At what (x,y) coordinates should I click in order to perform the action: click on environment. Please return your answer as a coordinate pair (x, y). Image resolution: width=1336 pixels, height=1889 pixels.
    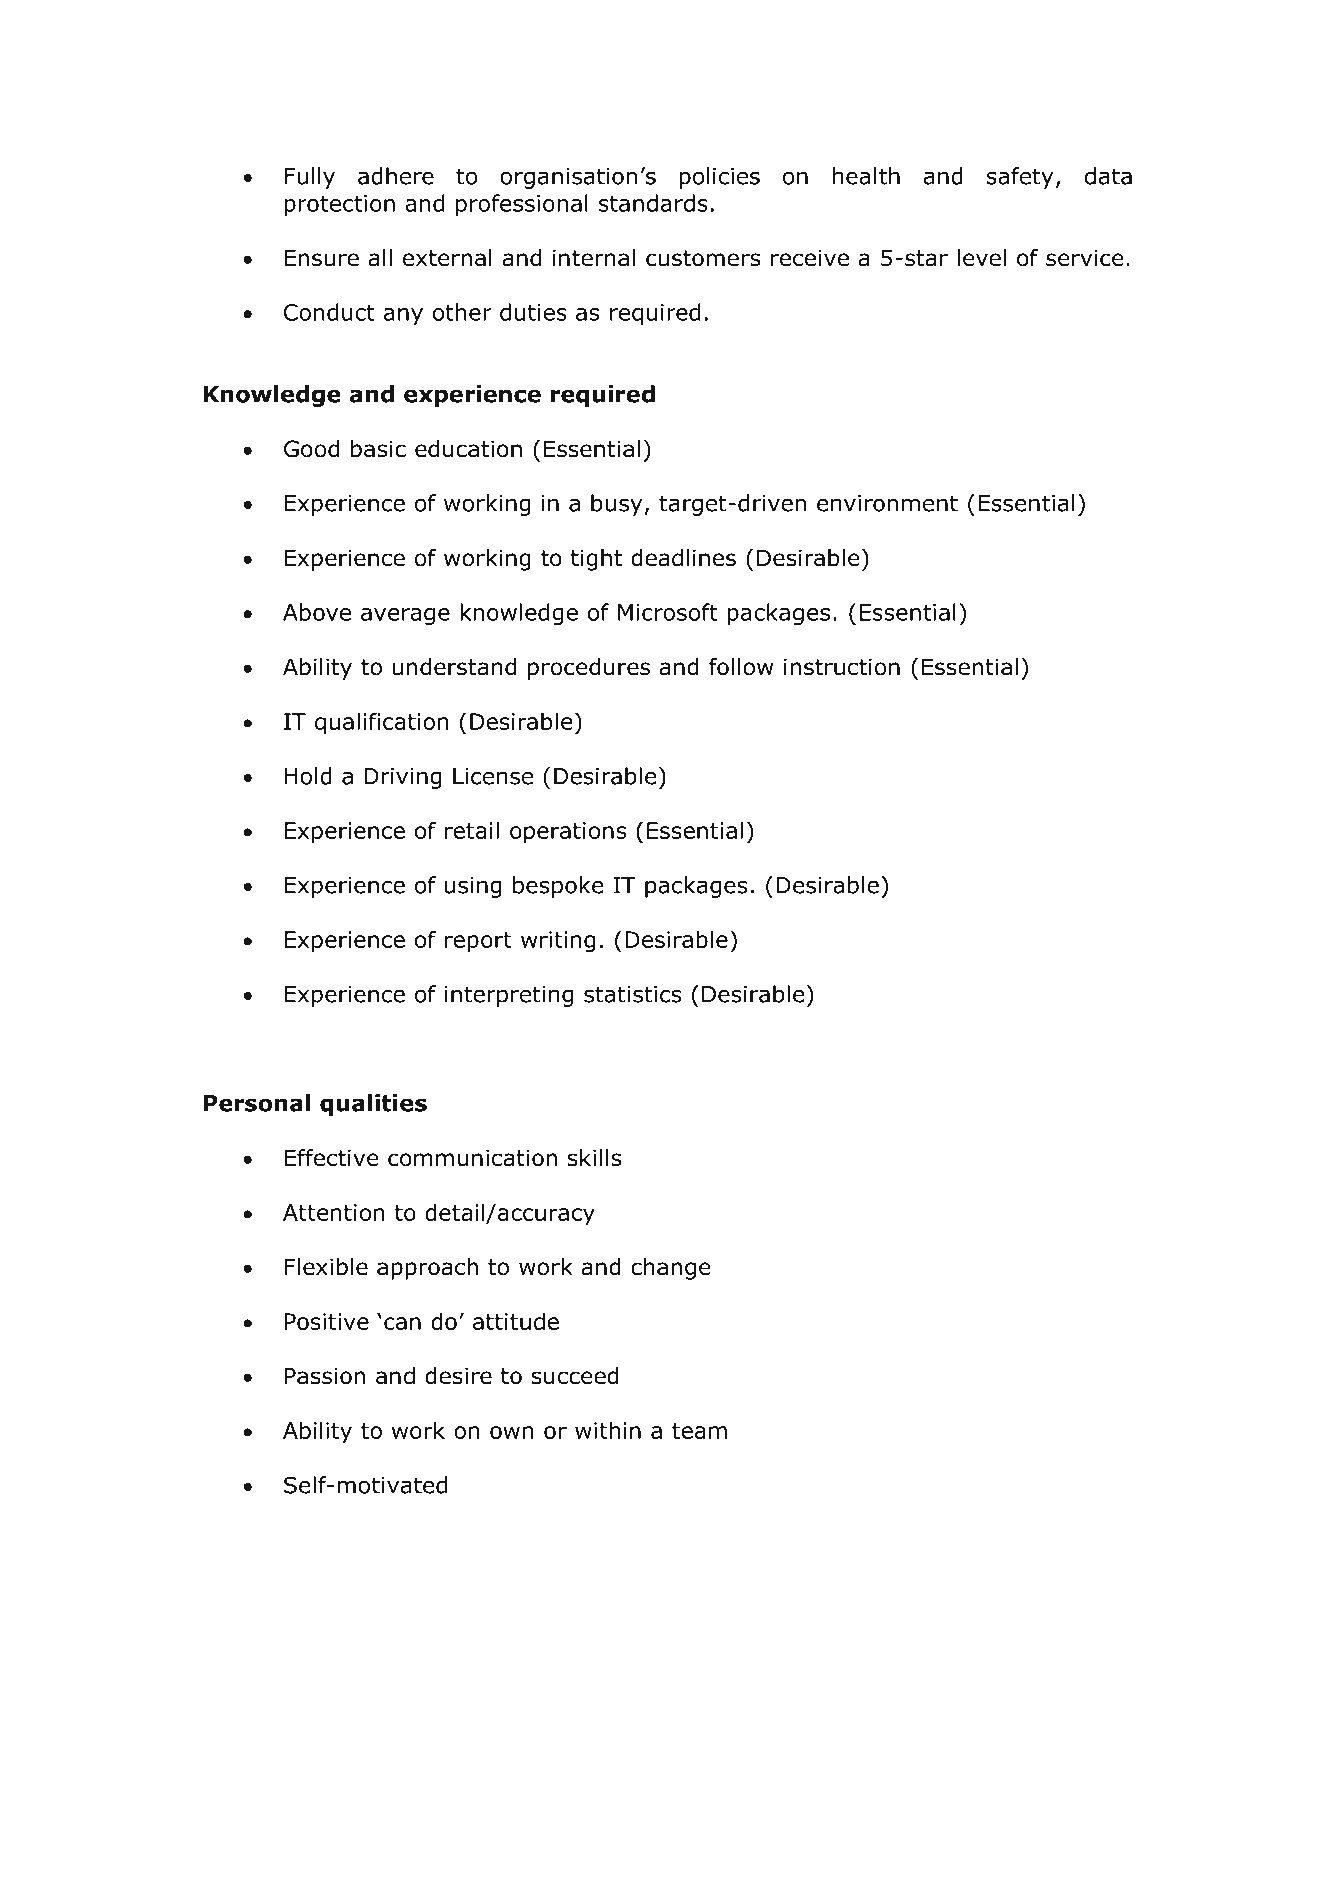
    Looking at the image, I should click on (887, 503).
